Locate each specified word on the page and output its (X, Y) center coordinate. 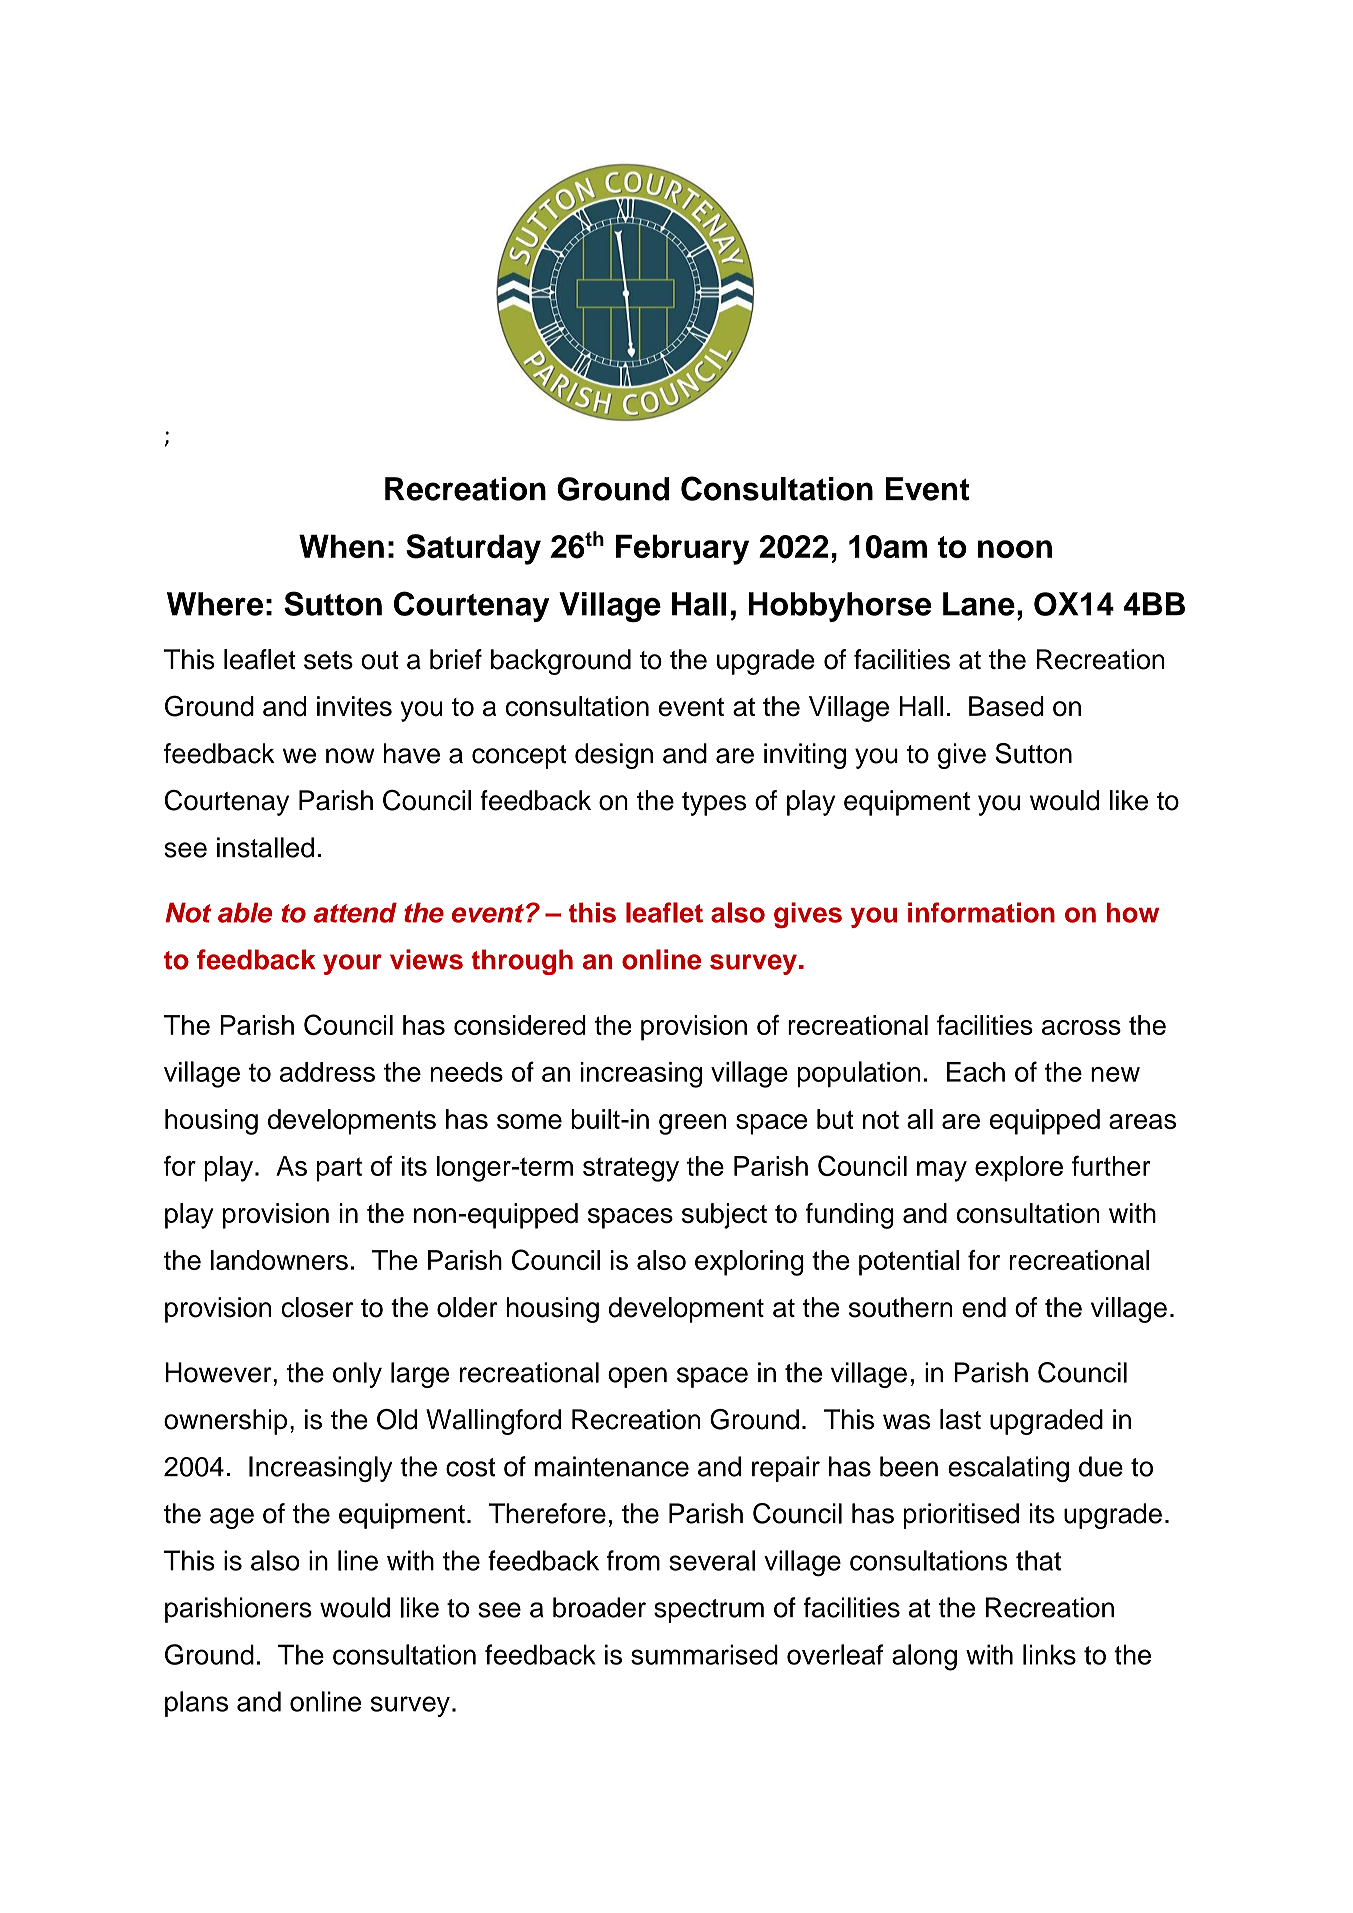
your (352, 964)
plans (196, 1704)
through (522, 962)
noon (1015, 549)
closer (317, 1307)
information (981, 912)
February (682, 549)
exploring (749, 1263)
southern (901, 1307)
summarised (704, 1654)
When (341, 546)
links (1049, 1654)
